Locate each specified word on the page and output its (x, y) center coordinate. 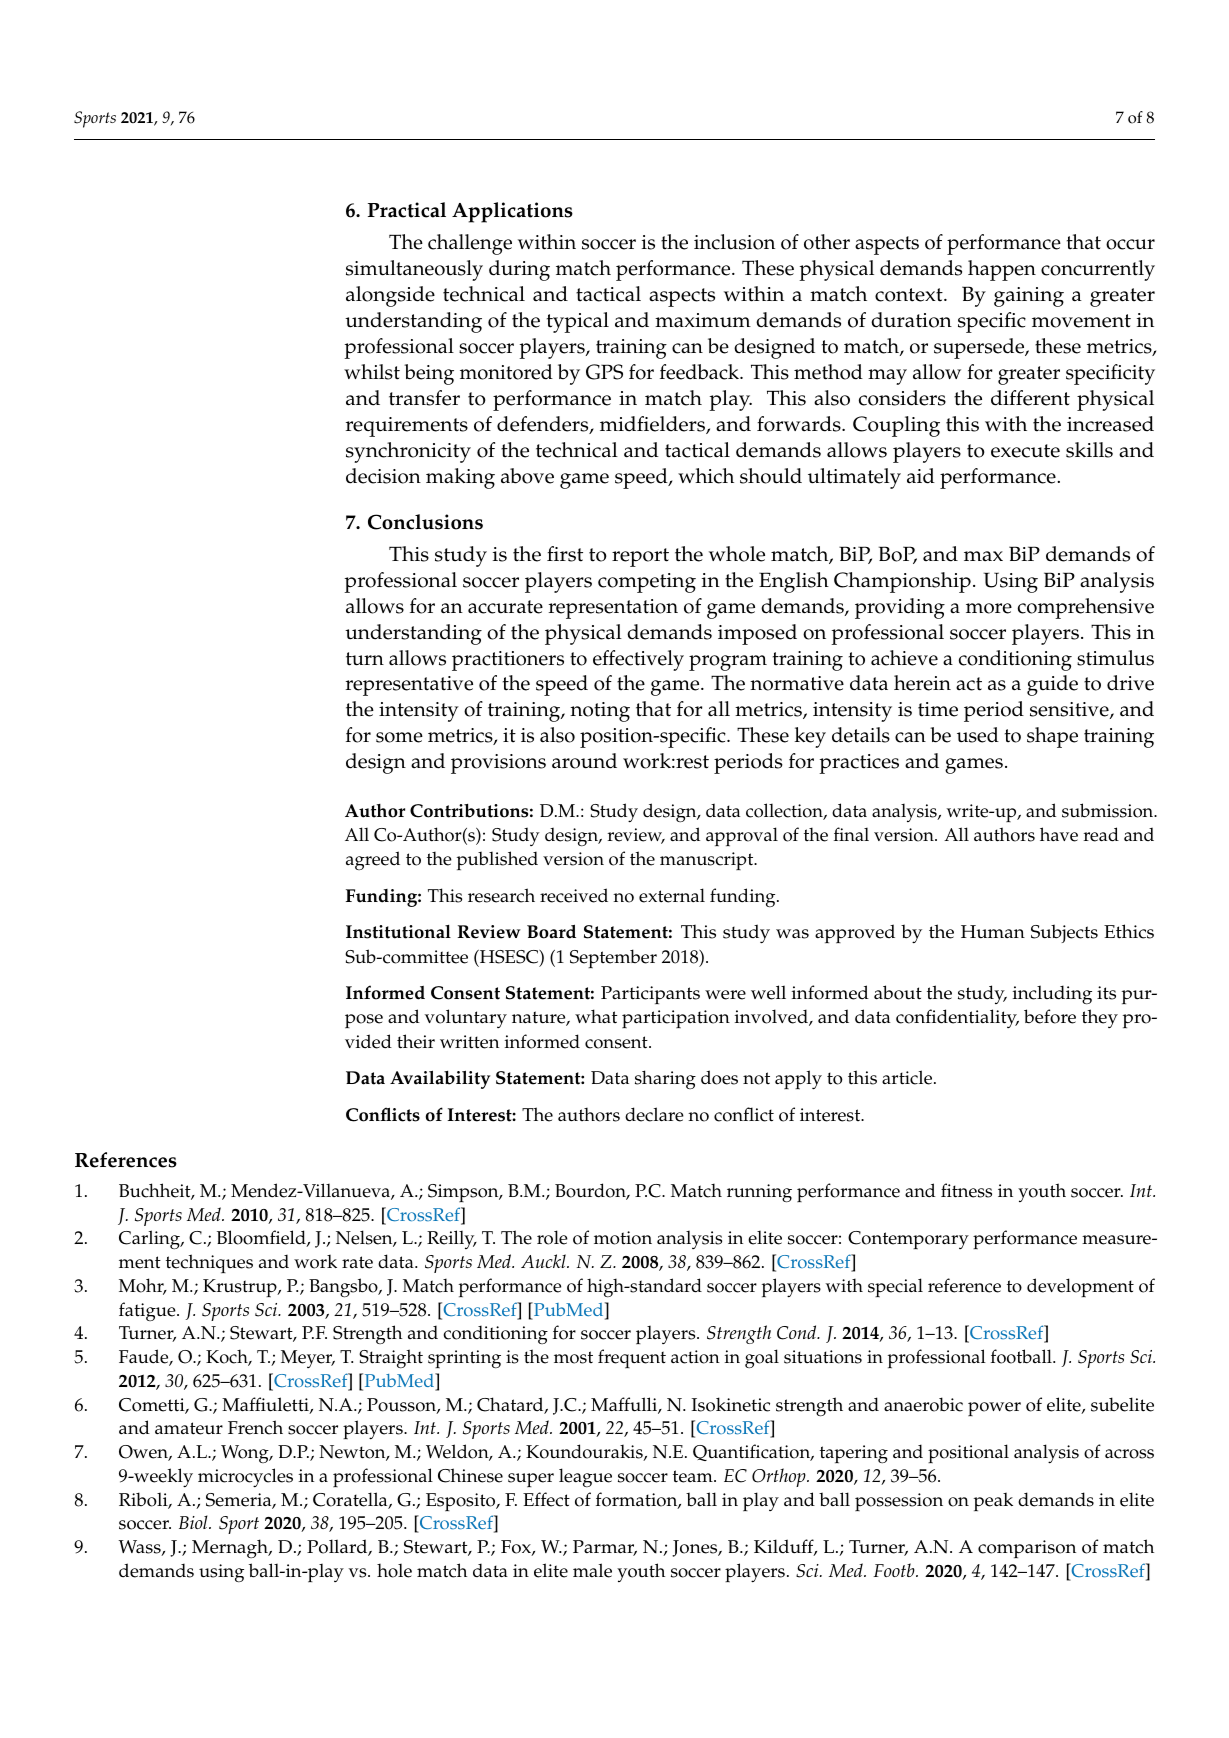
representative (409, 686)
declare (654, 1114)
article (908, 1077)
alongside (390, 296)
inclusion (734, 242)
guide (1052, 685)
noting (600, 712)
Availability (440, 1079)
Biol (194, 1522)
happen (1002, 270)
